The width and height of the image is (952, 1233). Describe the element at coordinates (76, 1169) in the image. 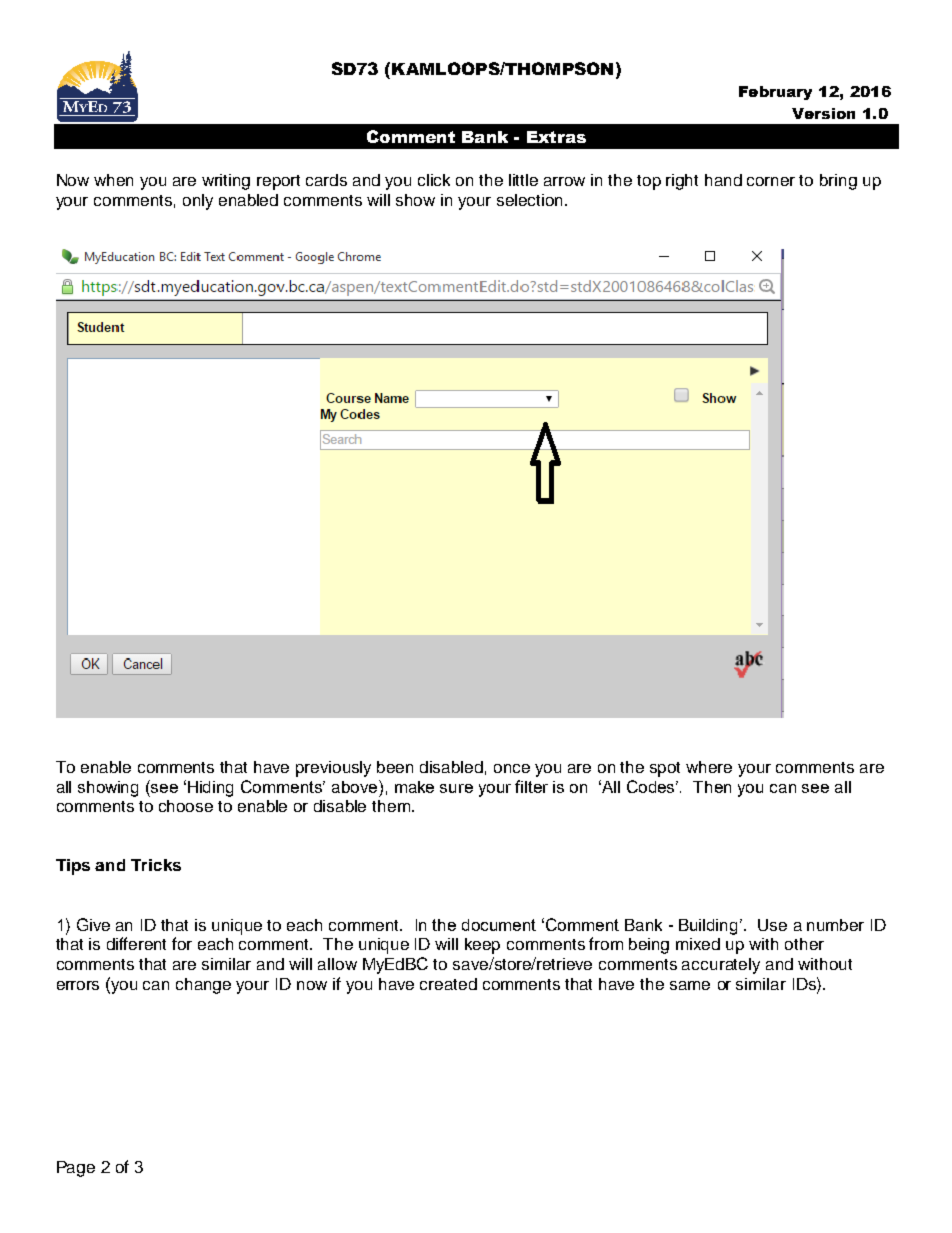

I see `Page` at that location.
